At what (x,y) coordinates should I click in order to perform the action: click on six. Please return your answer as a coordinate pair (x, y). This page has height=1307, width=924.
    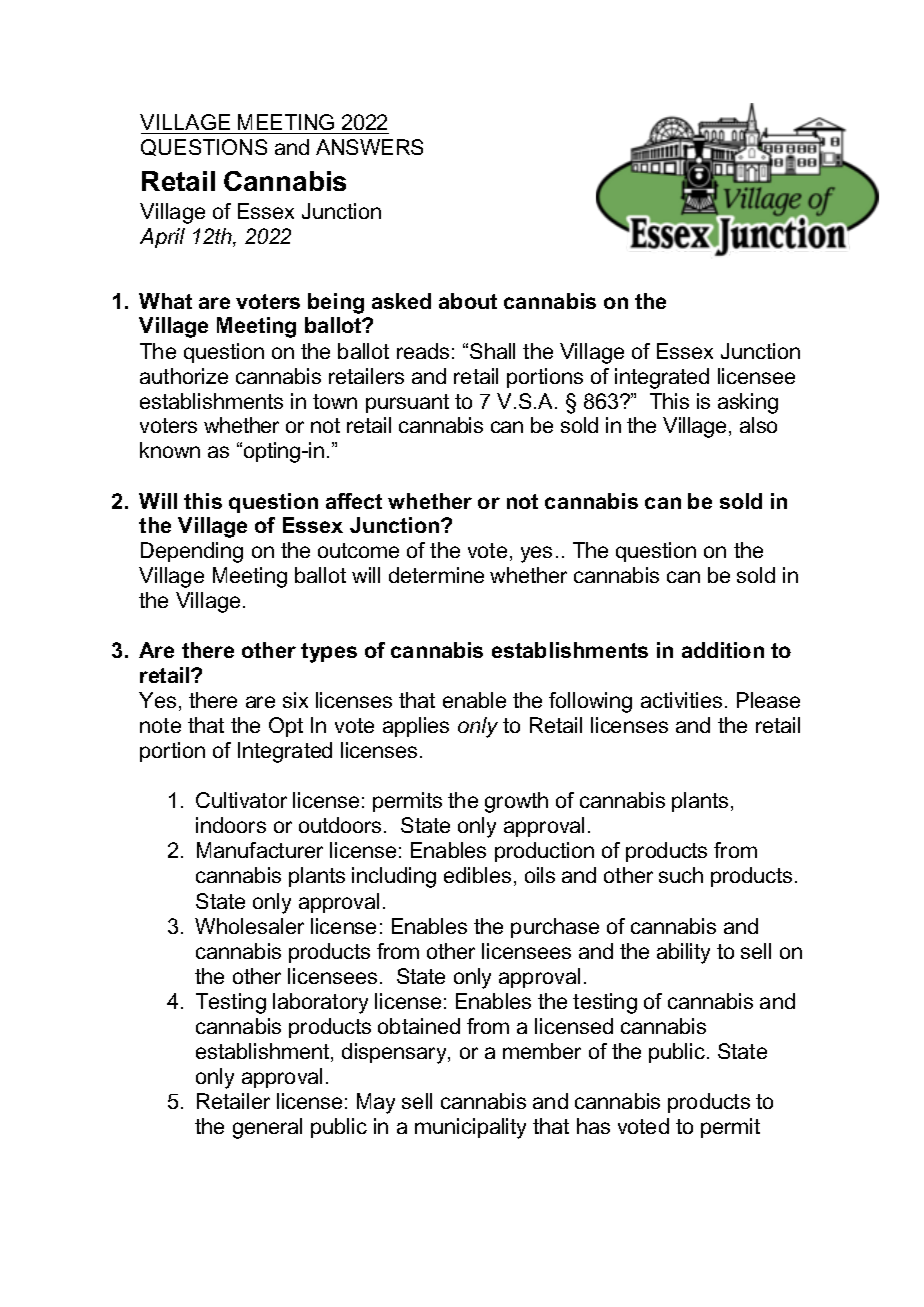
    Looking at the image, I should click on (295, 700).
